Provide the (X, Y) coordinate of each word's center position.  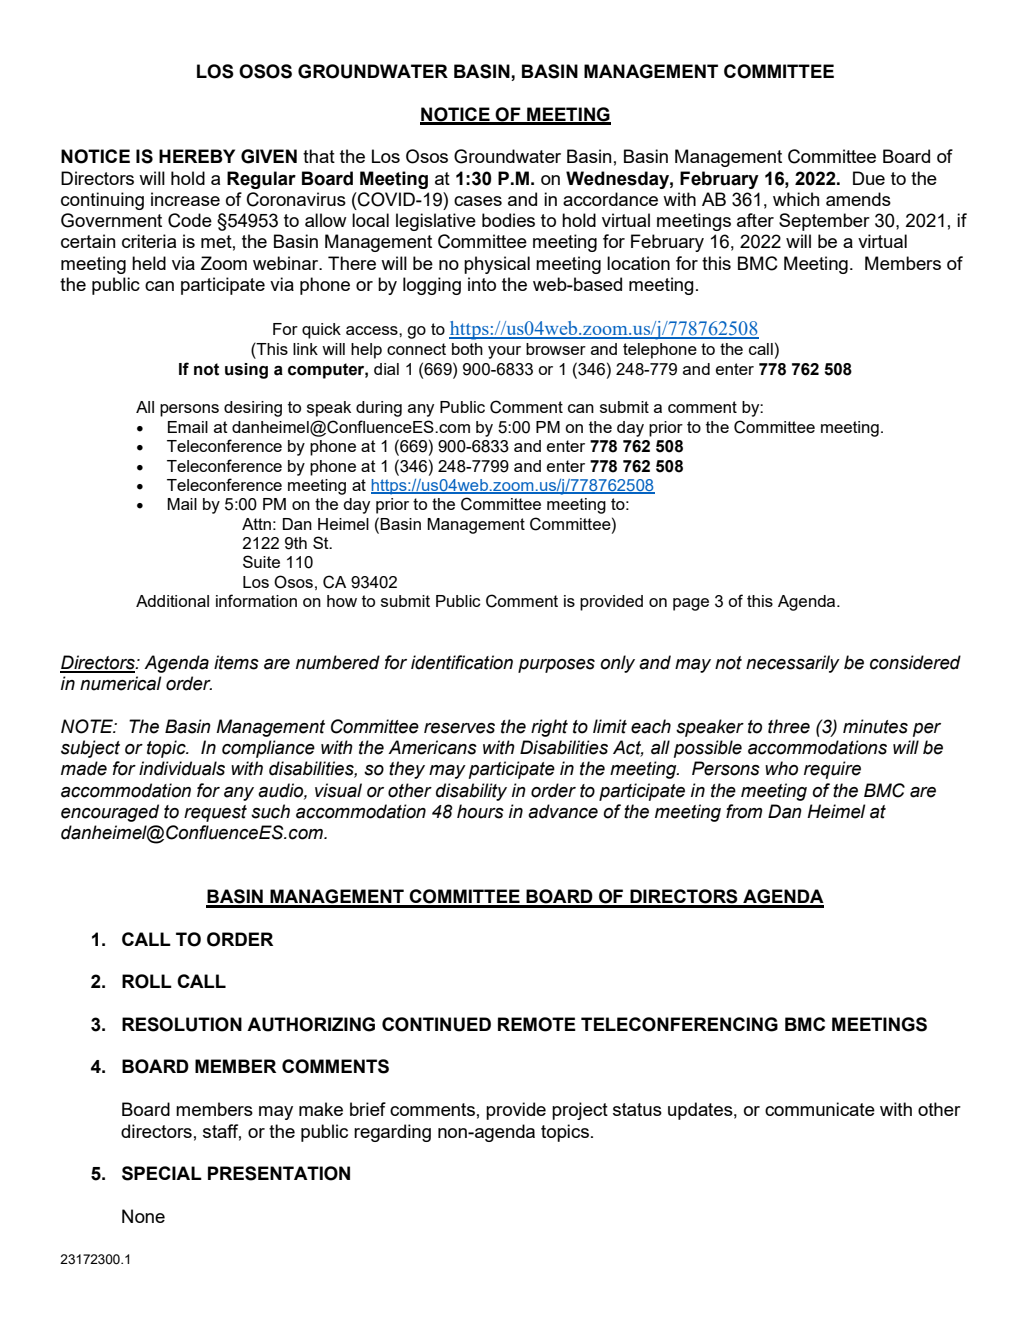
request (215, 813)
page (691, 604)
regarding (392, 1133)
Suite (261, 561)
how (342, 601)
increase (185, 199)
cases (478, 201)
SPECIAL (162, 1173)
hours (480, 811)
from (744, 811)
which (796, 199)
